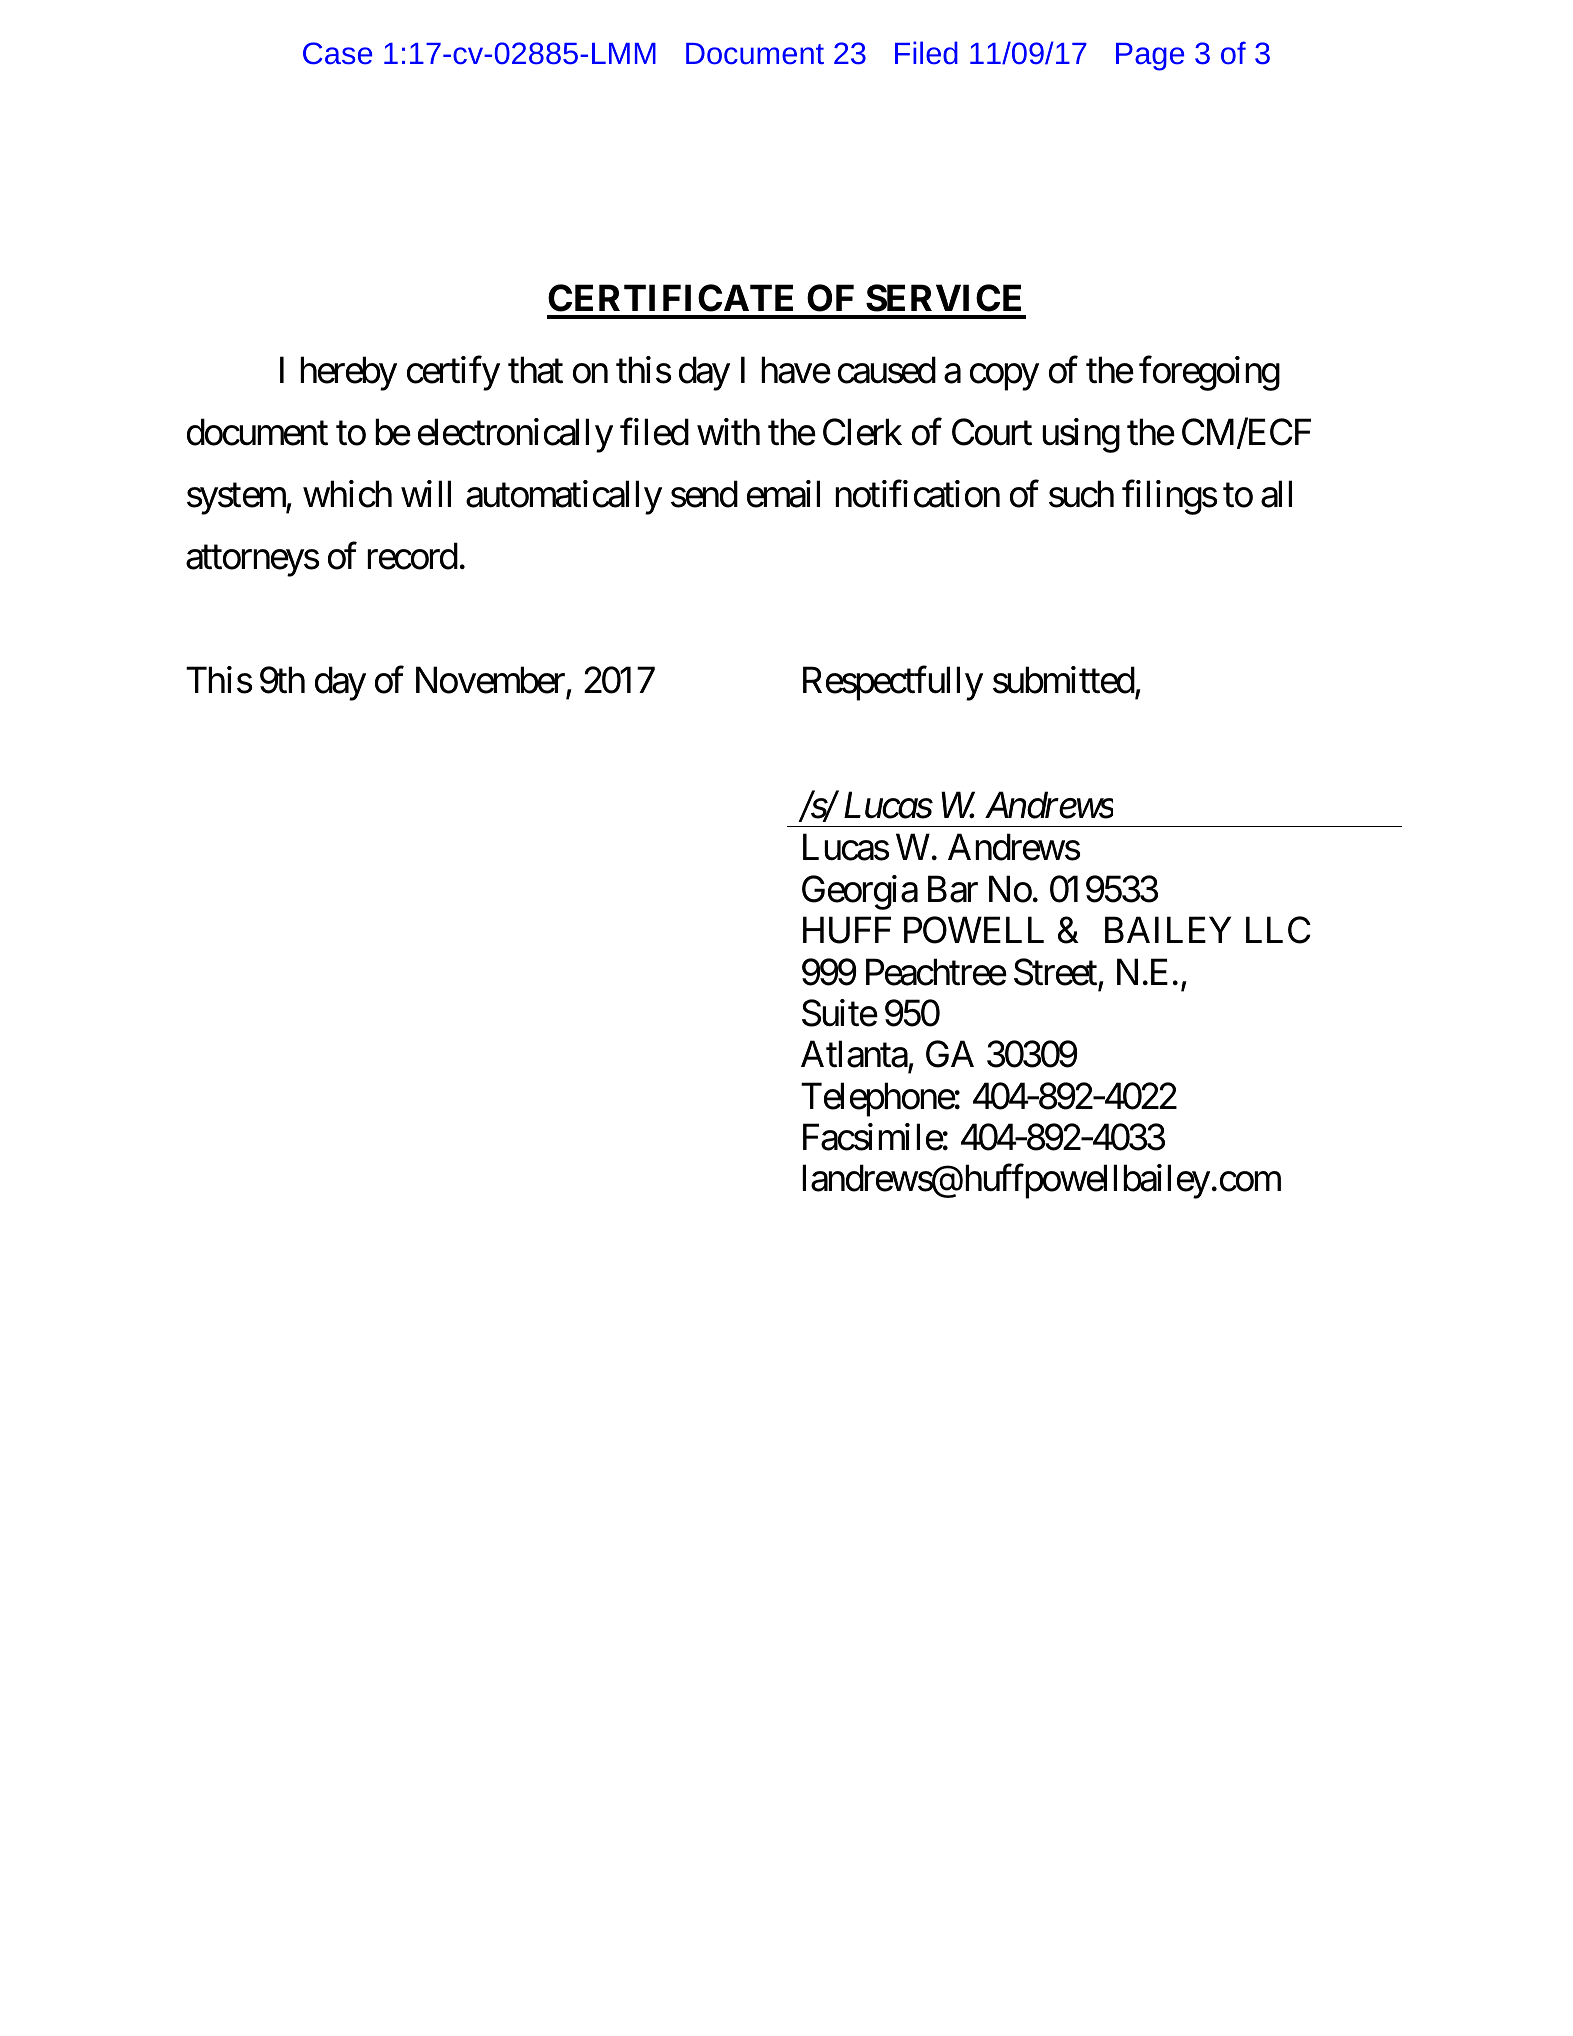 This screenshot has height=2036, width=1573. I want to click on copy, so click(1004, 377).
